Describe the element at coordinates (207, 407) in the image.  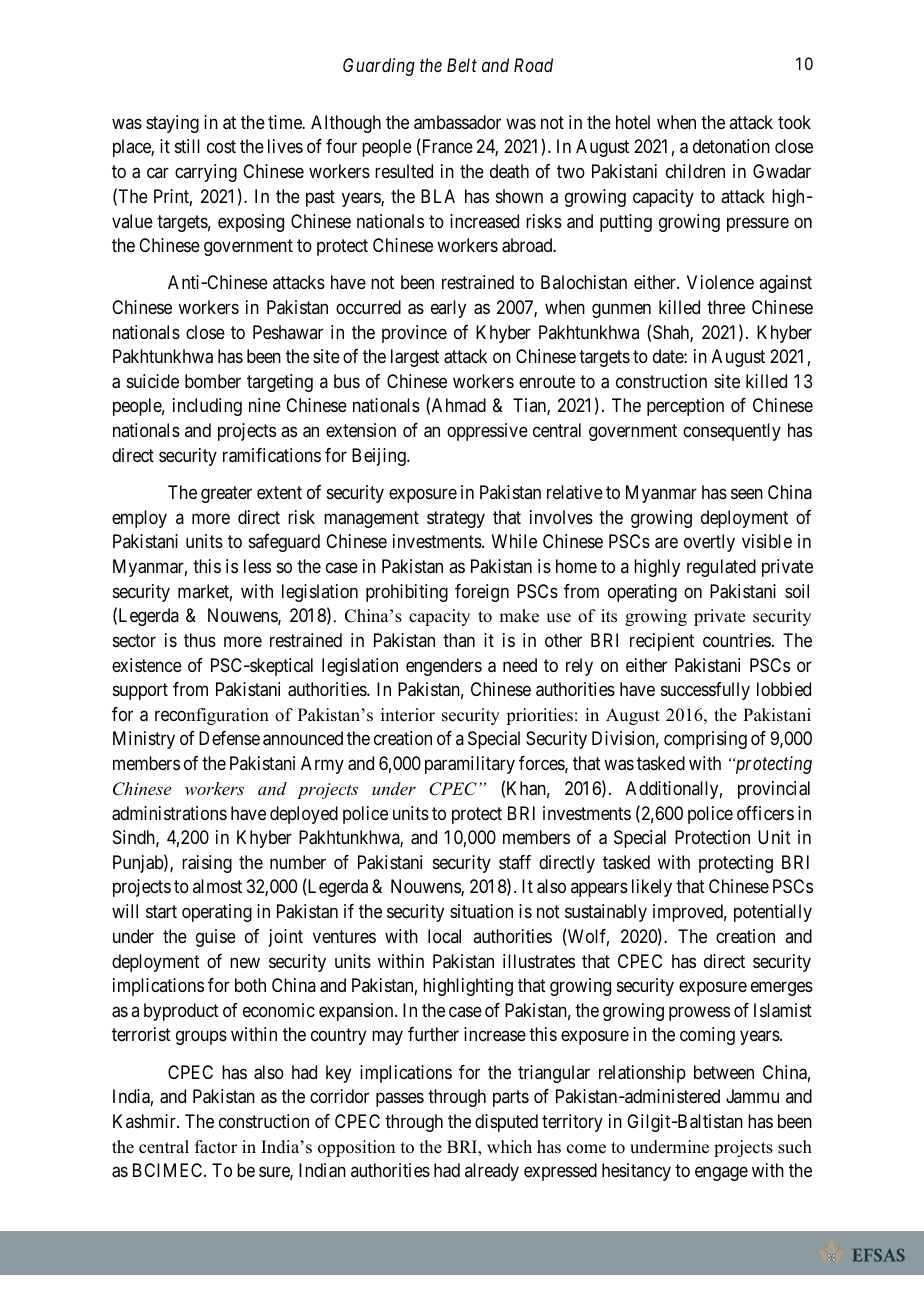
I see `including` at that location.
